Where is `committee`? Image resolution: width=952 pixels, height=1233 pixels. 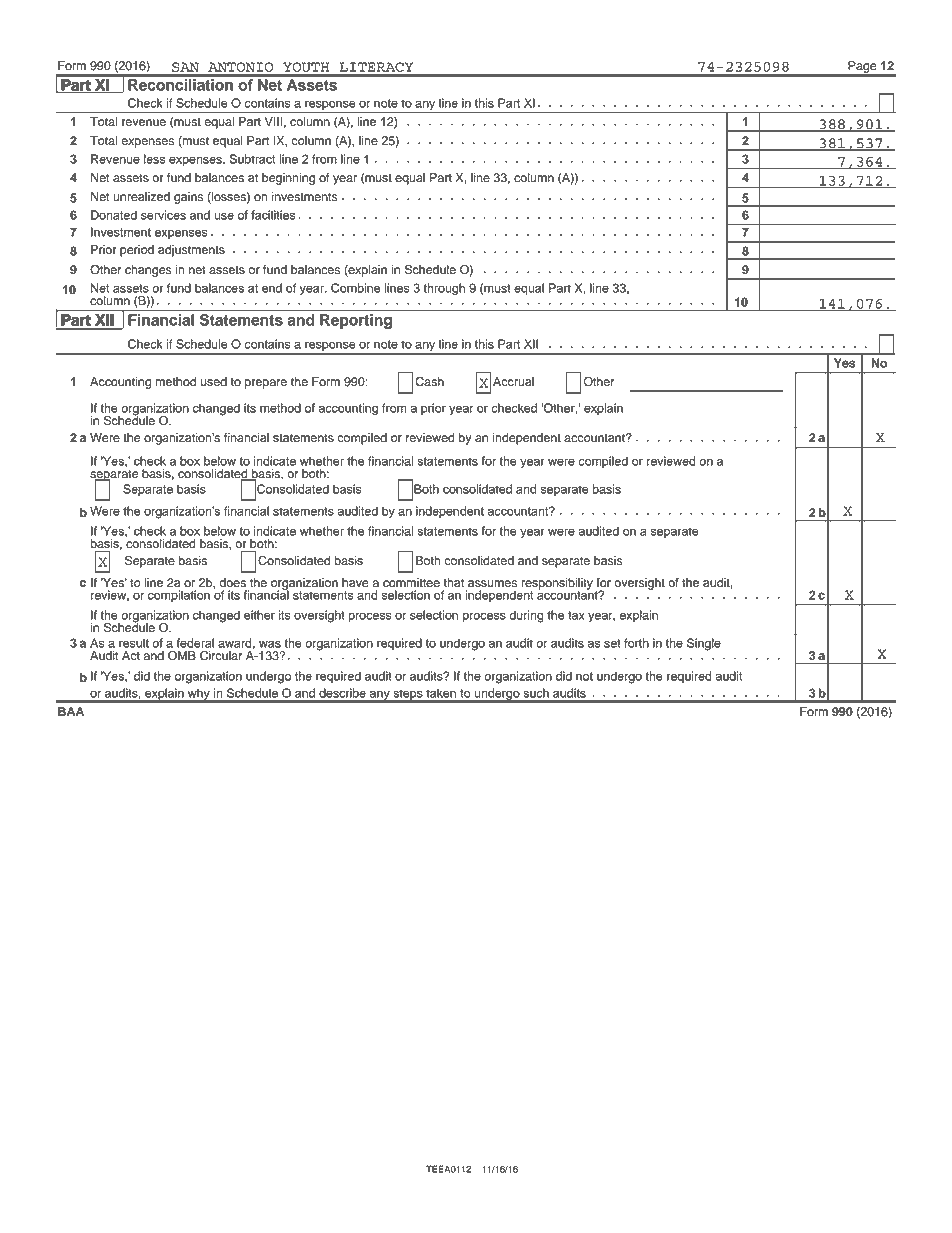
committee is located at coordinates (411, 583).
